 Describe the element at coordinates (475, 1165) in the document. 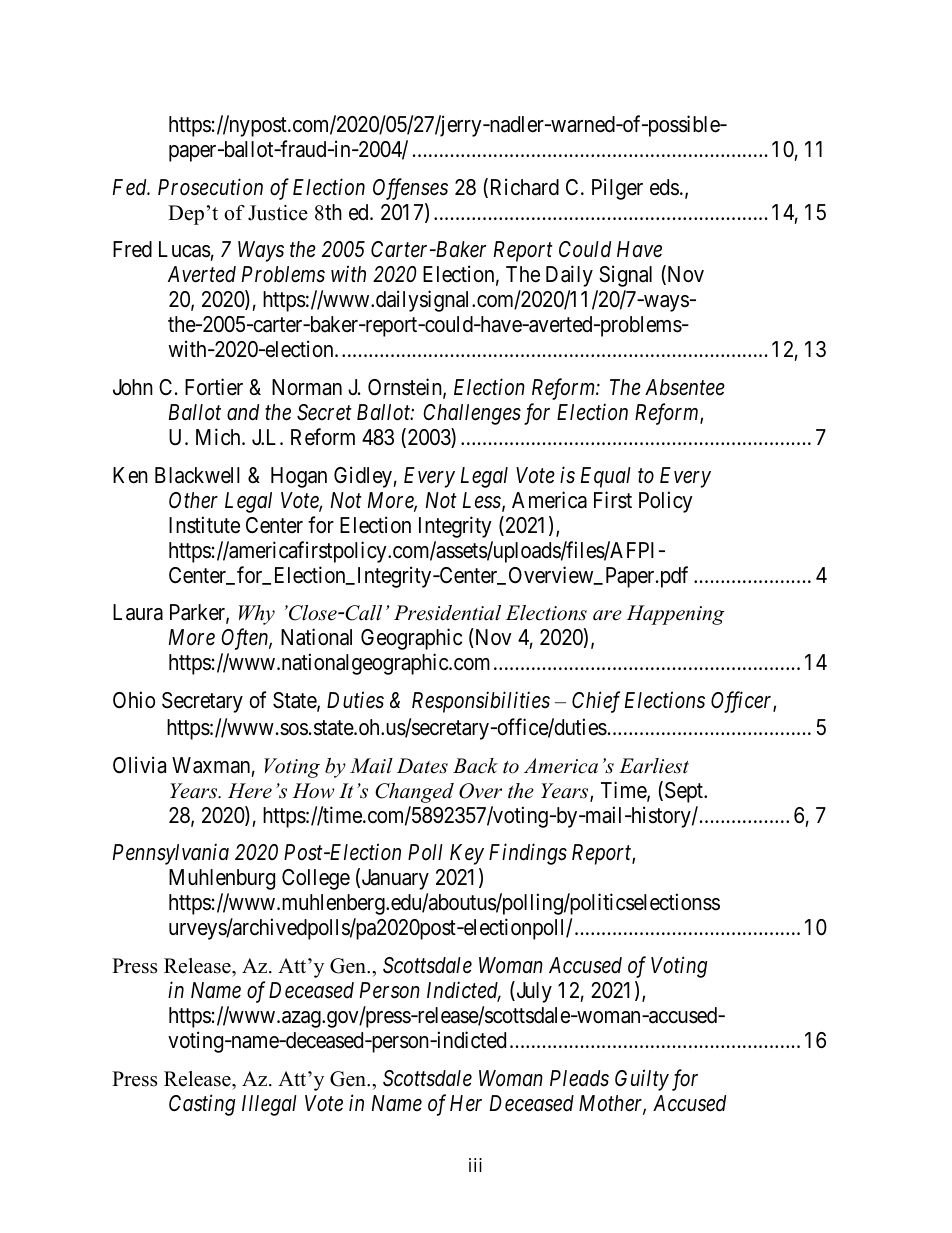

I see `iii` at that location.
